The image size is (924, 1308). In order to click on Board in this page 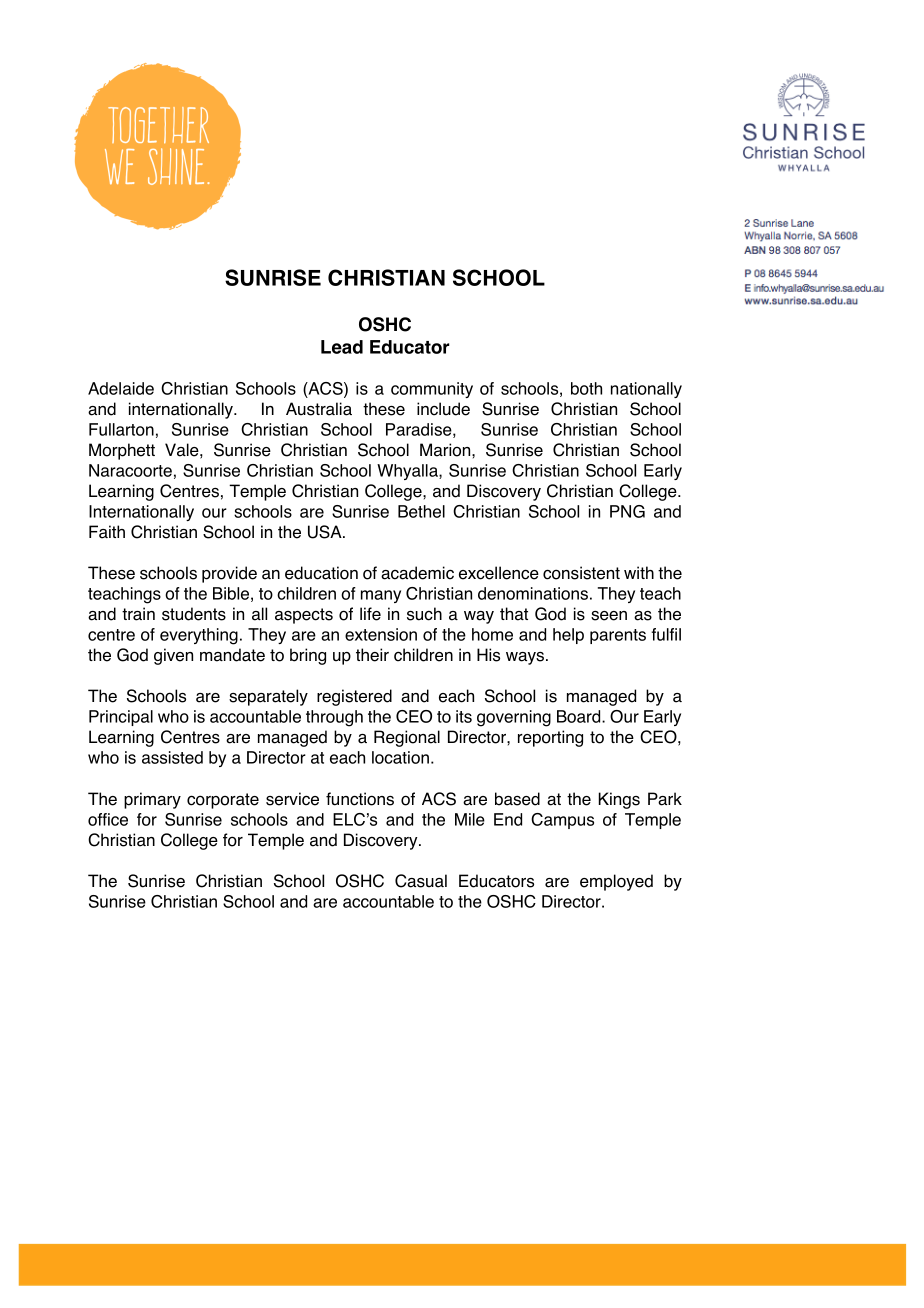, I will do `click(580, 716)`.
